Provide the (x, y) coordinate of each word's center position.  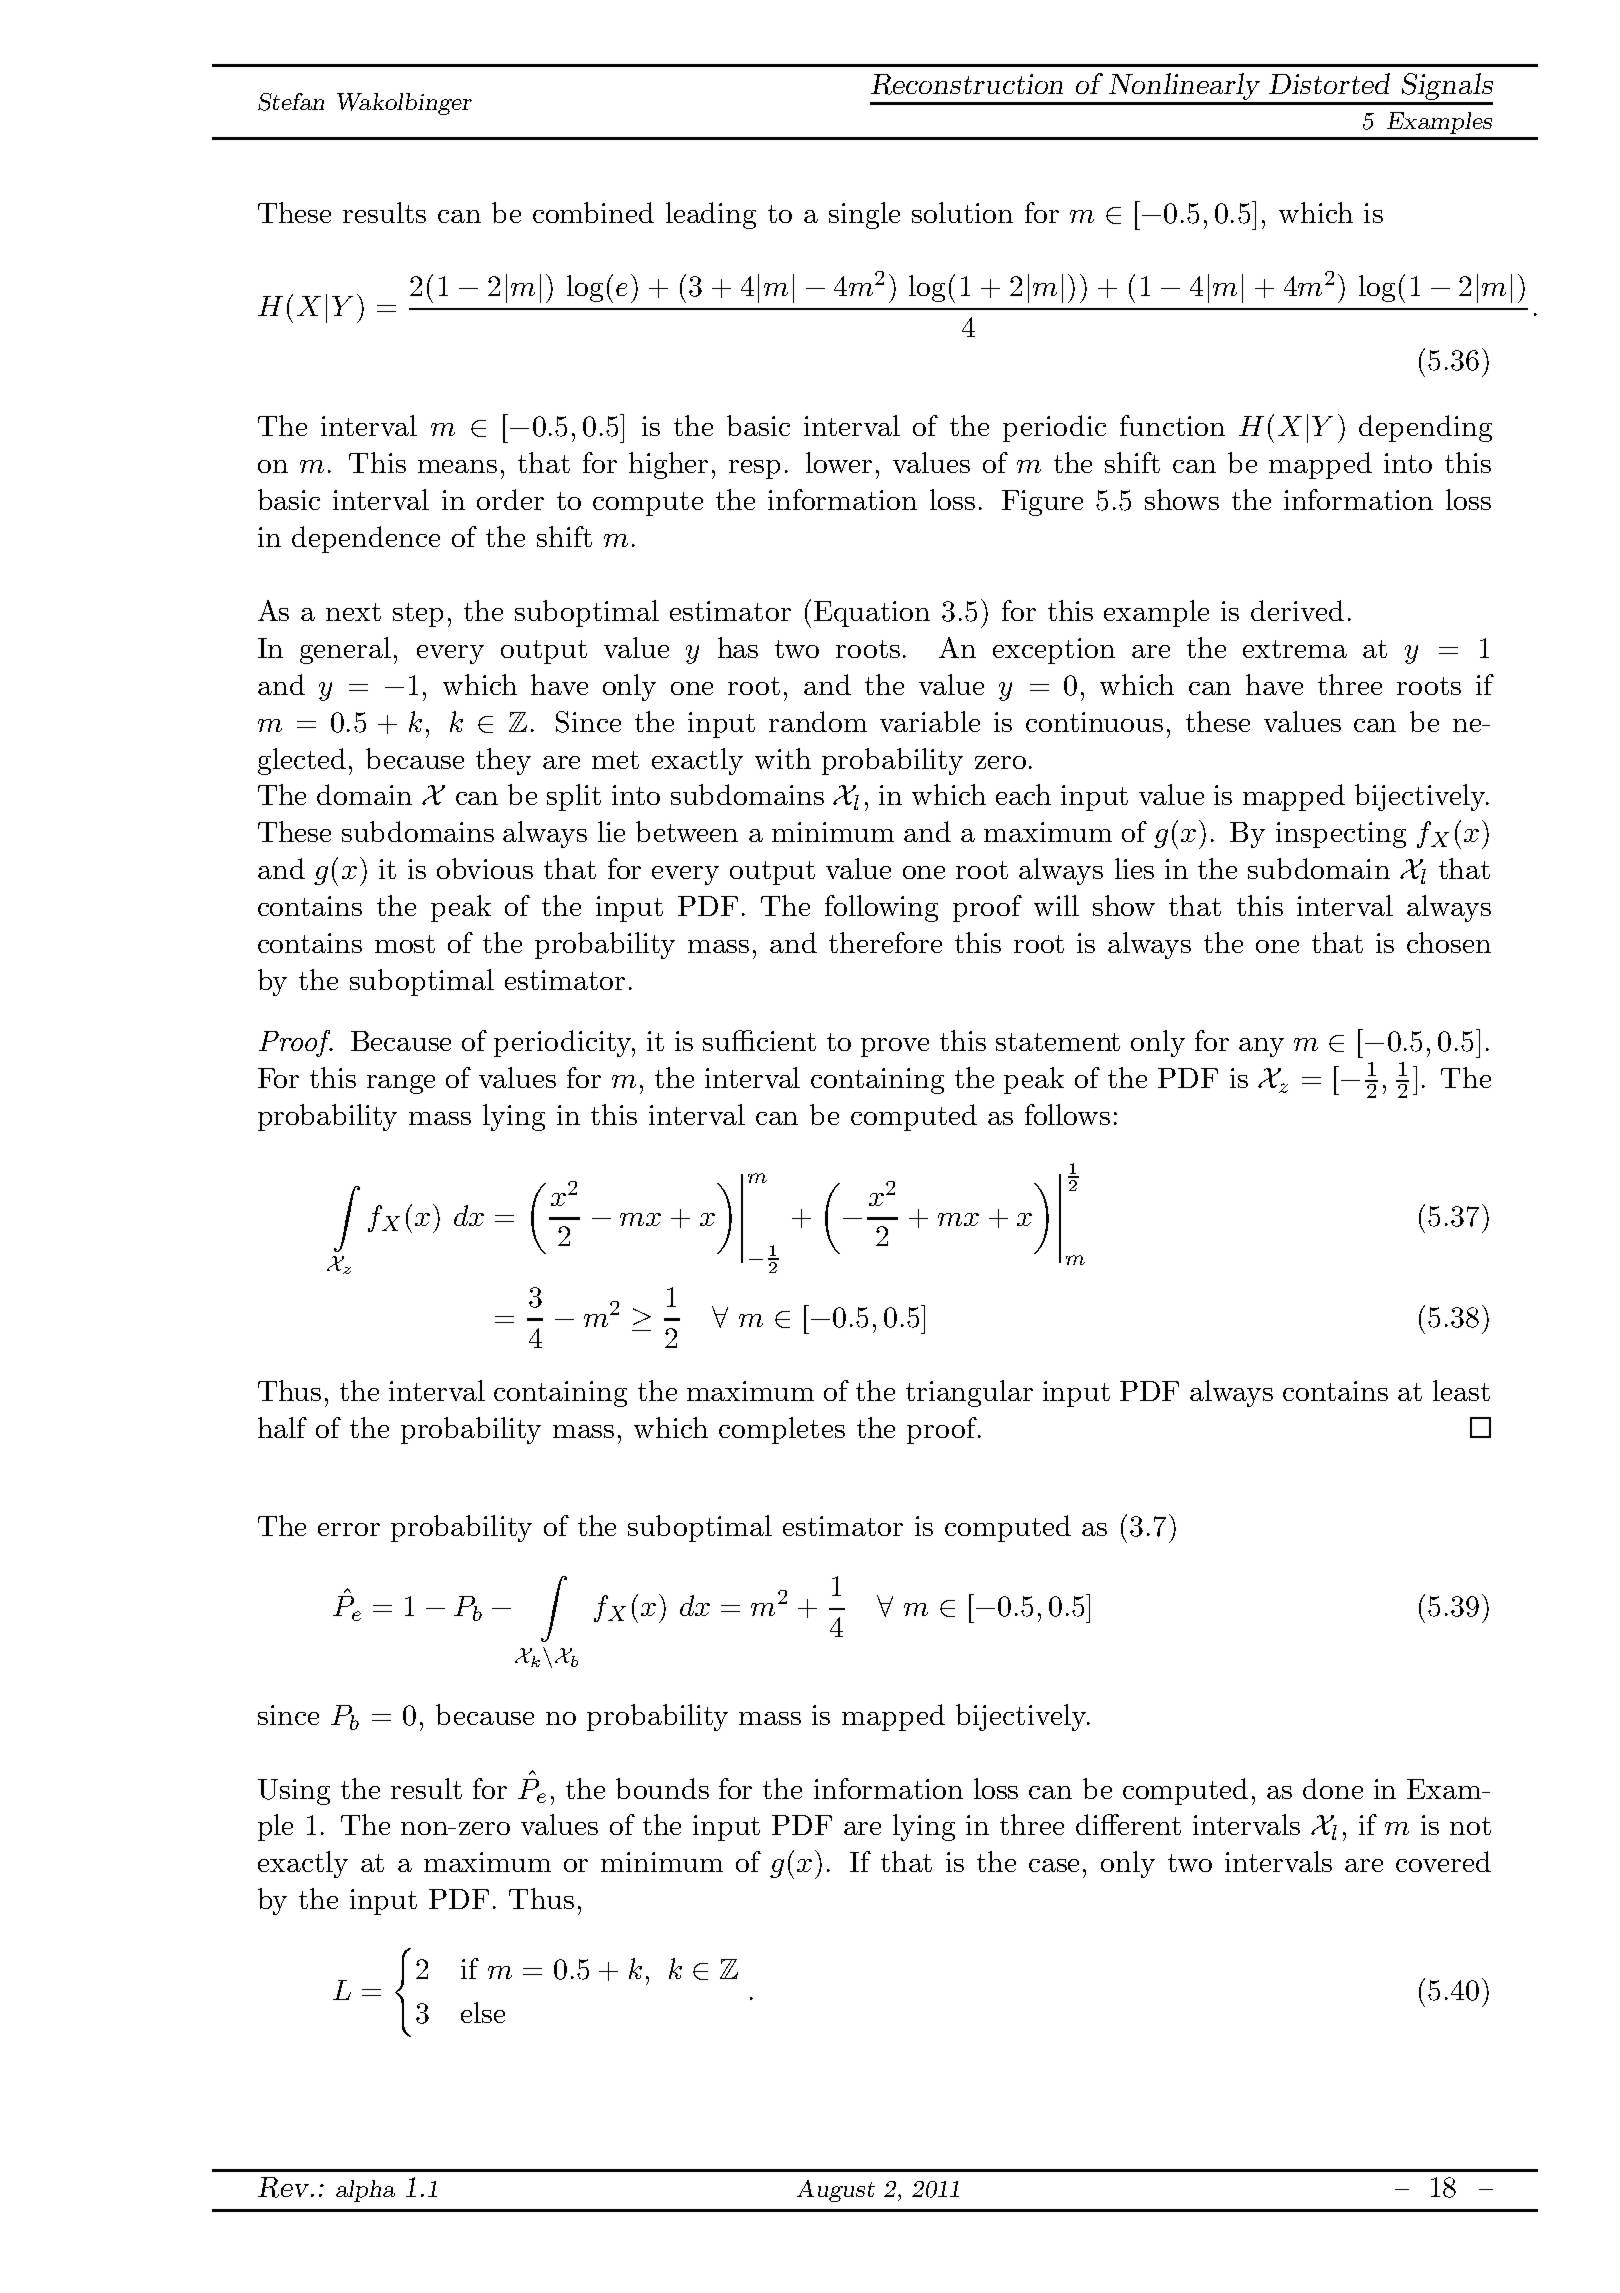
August (836, 2191)
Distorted (1329, 83)
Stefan (291, 102)
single (864, 215)
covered (1443, 1861)
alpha (365, 2191)
